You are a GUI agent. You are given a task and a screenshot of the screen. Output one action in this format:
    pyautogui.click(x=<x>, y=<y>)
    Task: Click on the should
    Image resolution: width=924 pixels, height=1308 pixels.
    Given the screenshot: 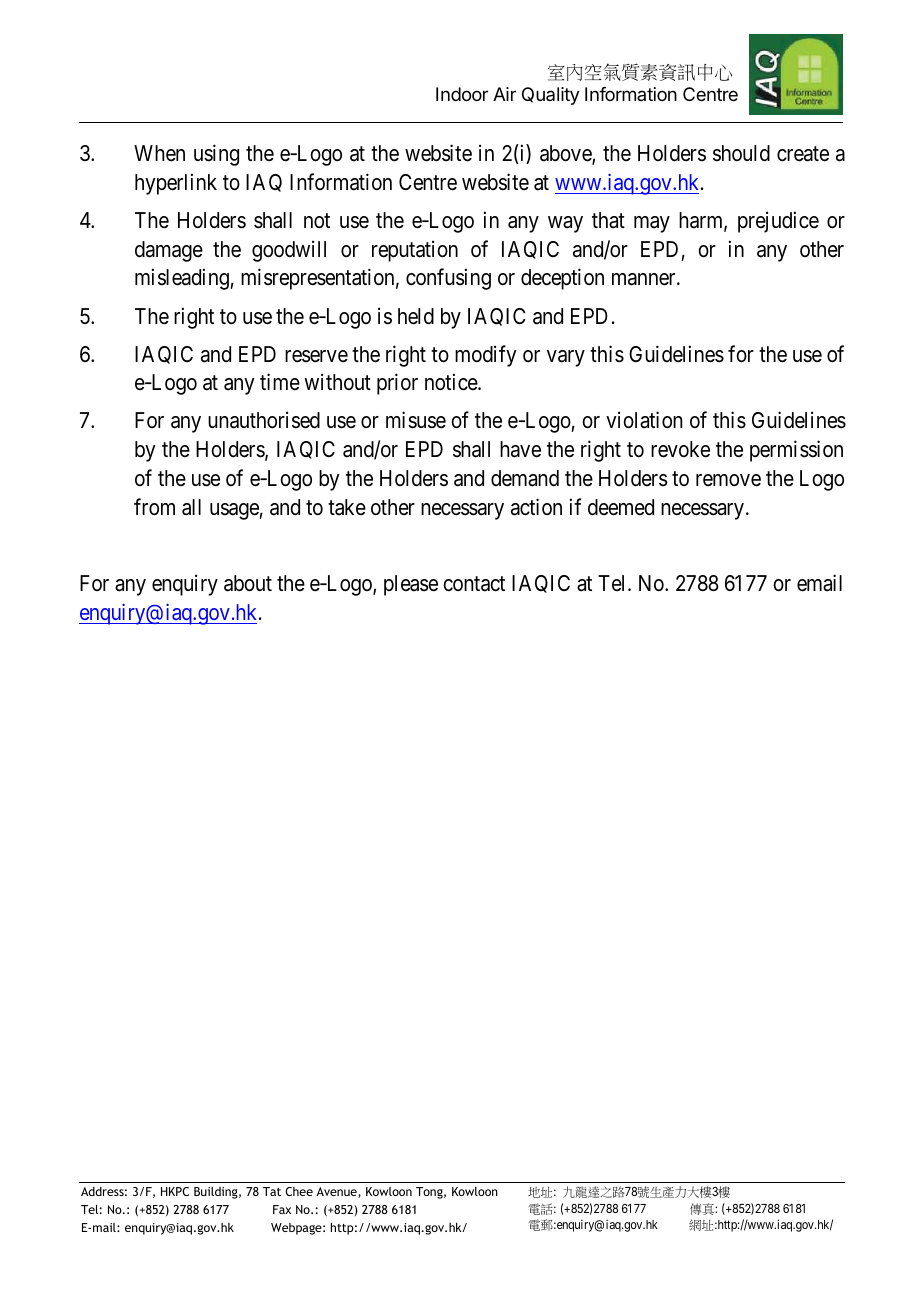 What is the action you would take?
    pyautogui.click(x=741, y=153)
